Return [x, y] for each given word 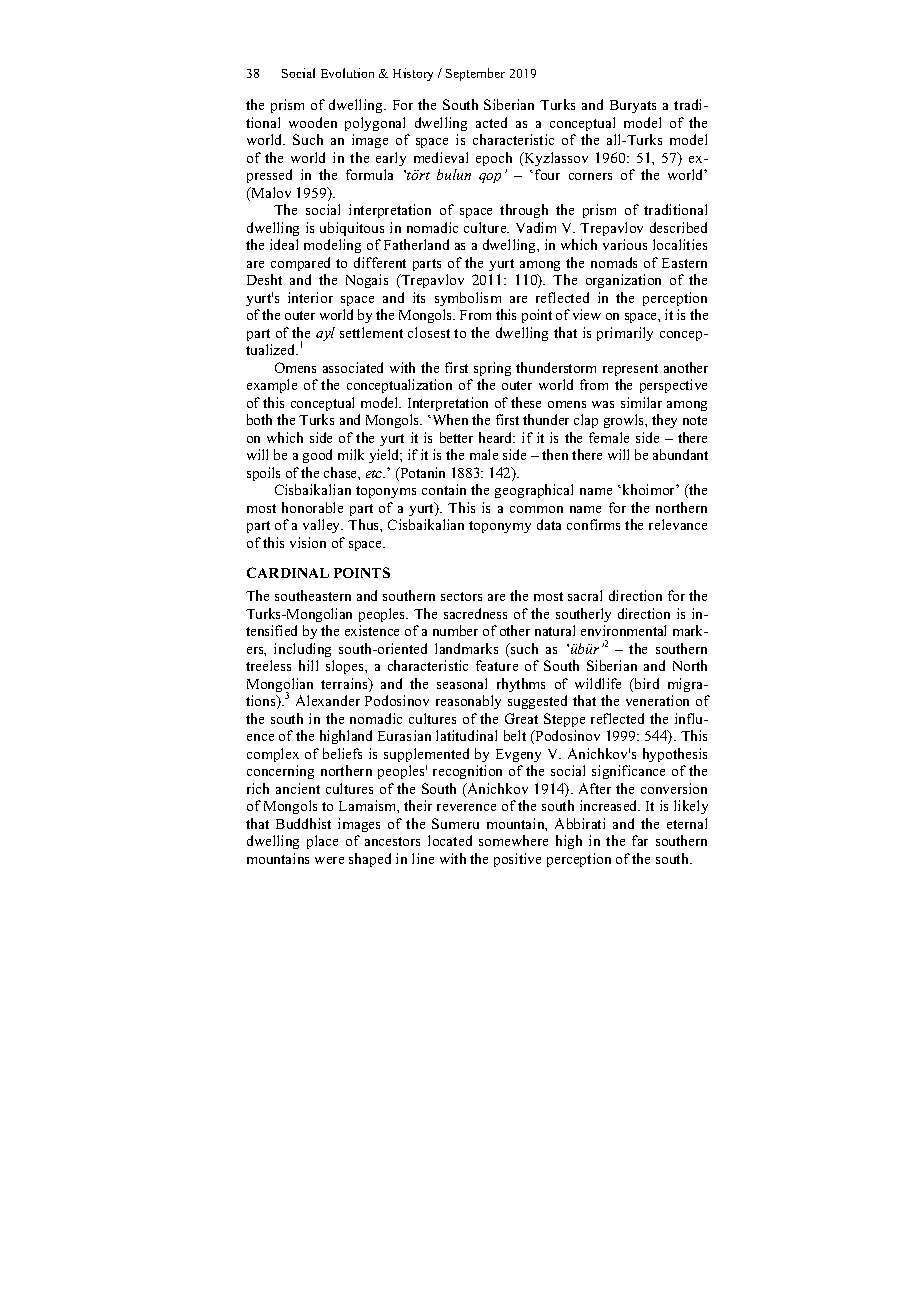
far [640, 840]
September [475, 74]
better [456, 437]
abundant [680, 454]
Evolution [347, 73]
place [322, 842]
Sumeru [455, 823]
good [317, 456]
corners [590, 176]
